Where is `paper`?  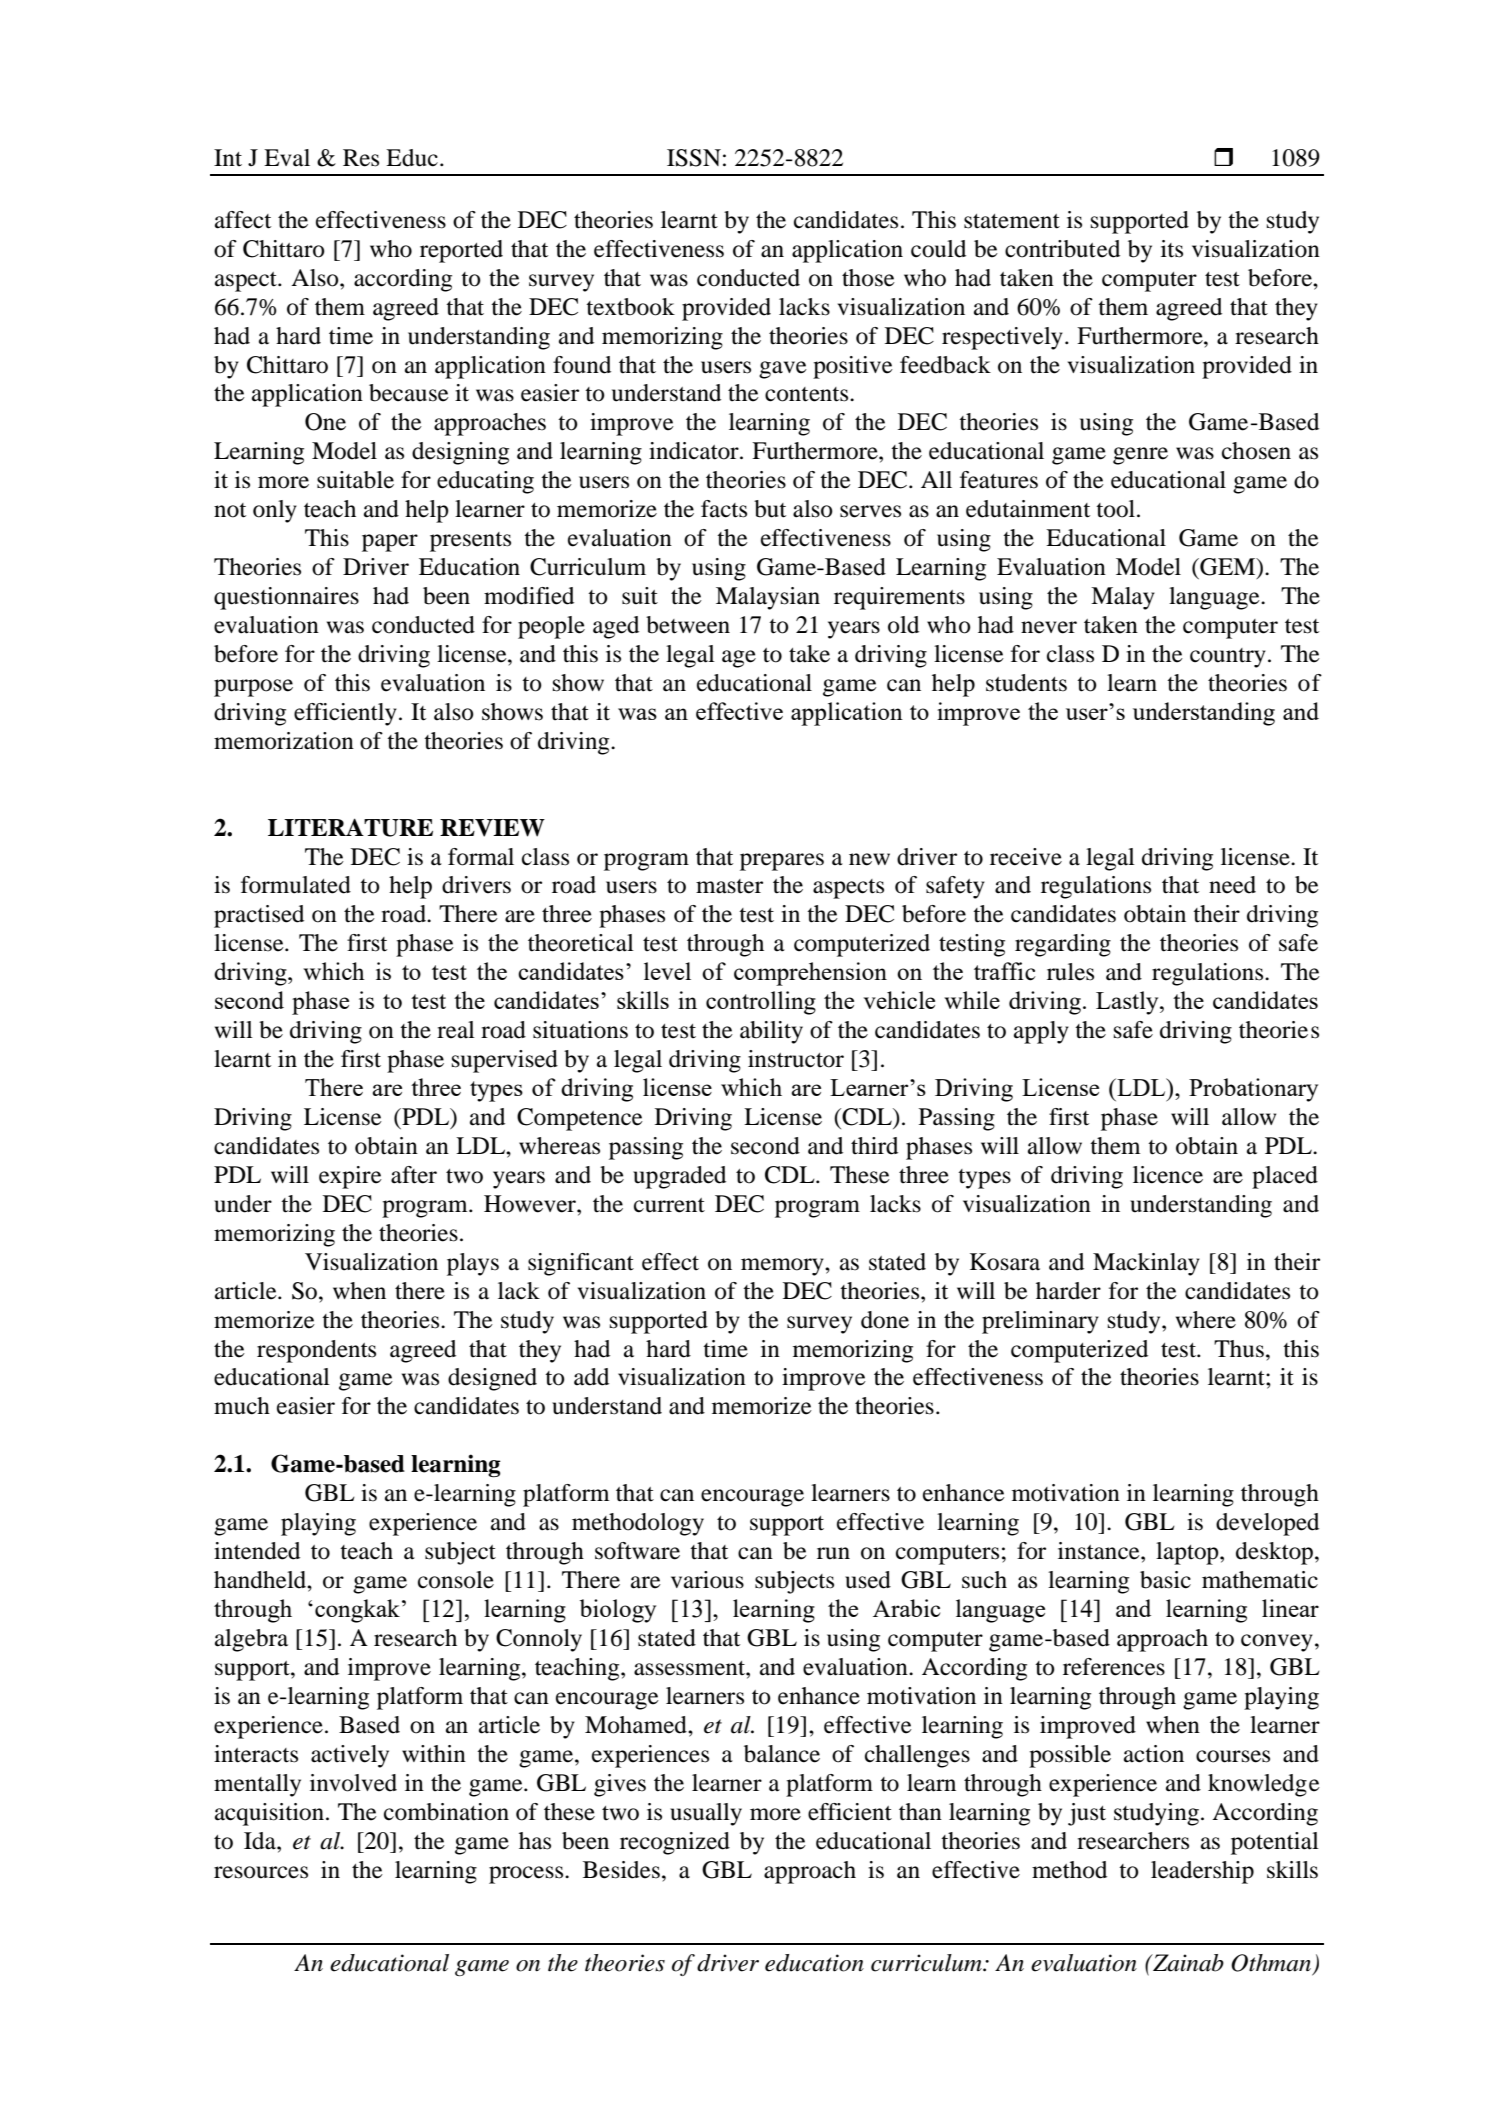
paper is located at coordinates (390, 543).
